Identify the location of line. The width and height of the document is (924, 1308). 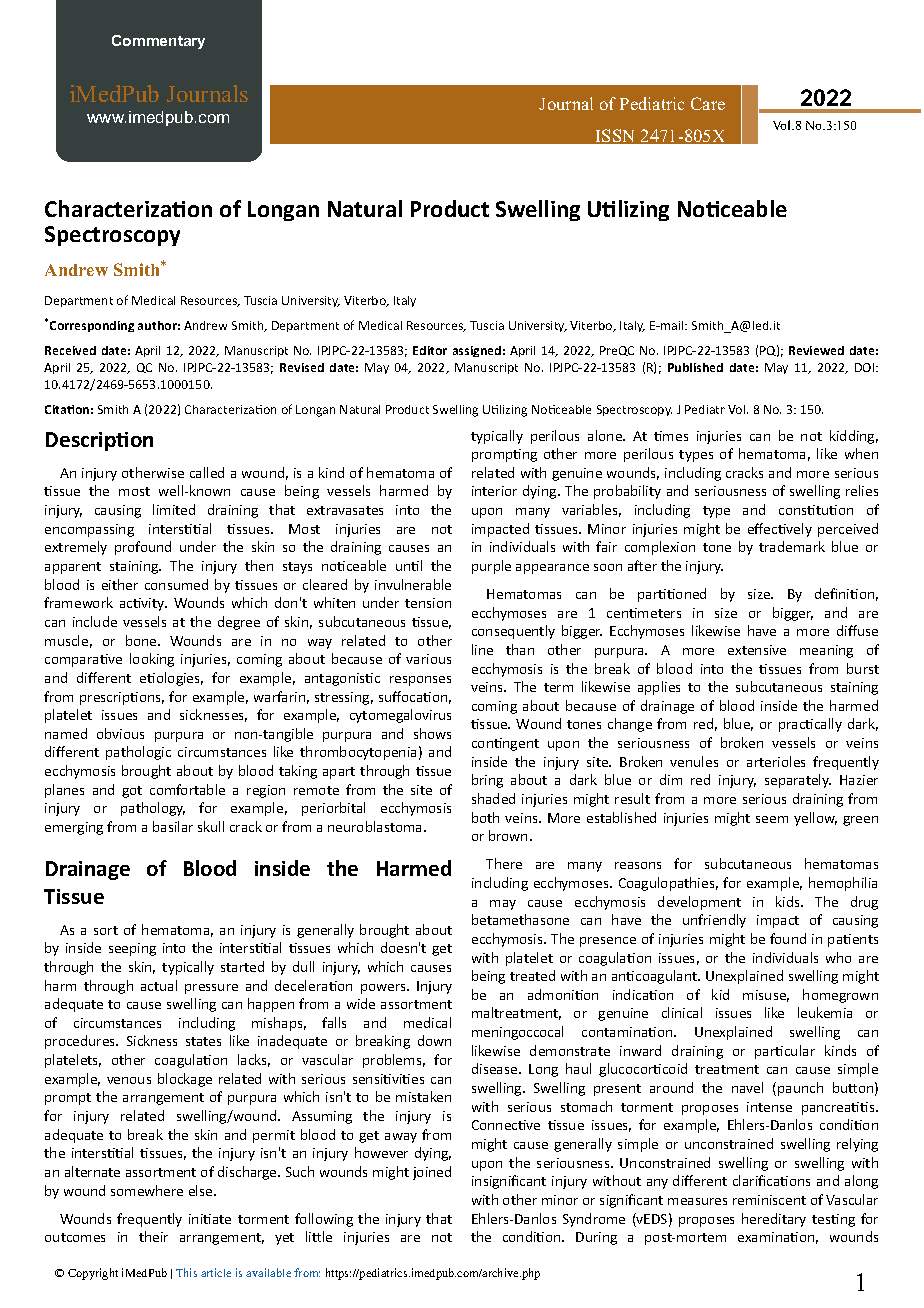
(482, 649).
